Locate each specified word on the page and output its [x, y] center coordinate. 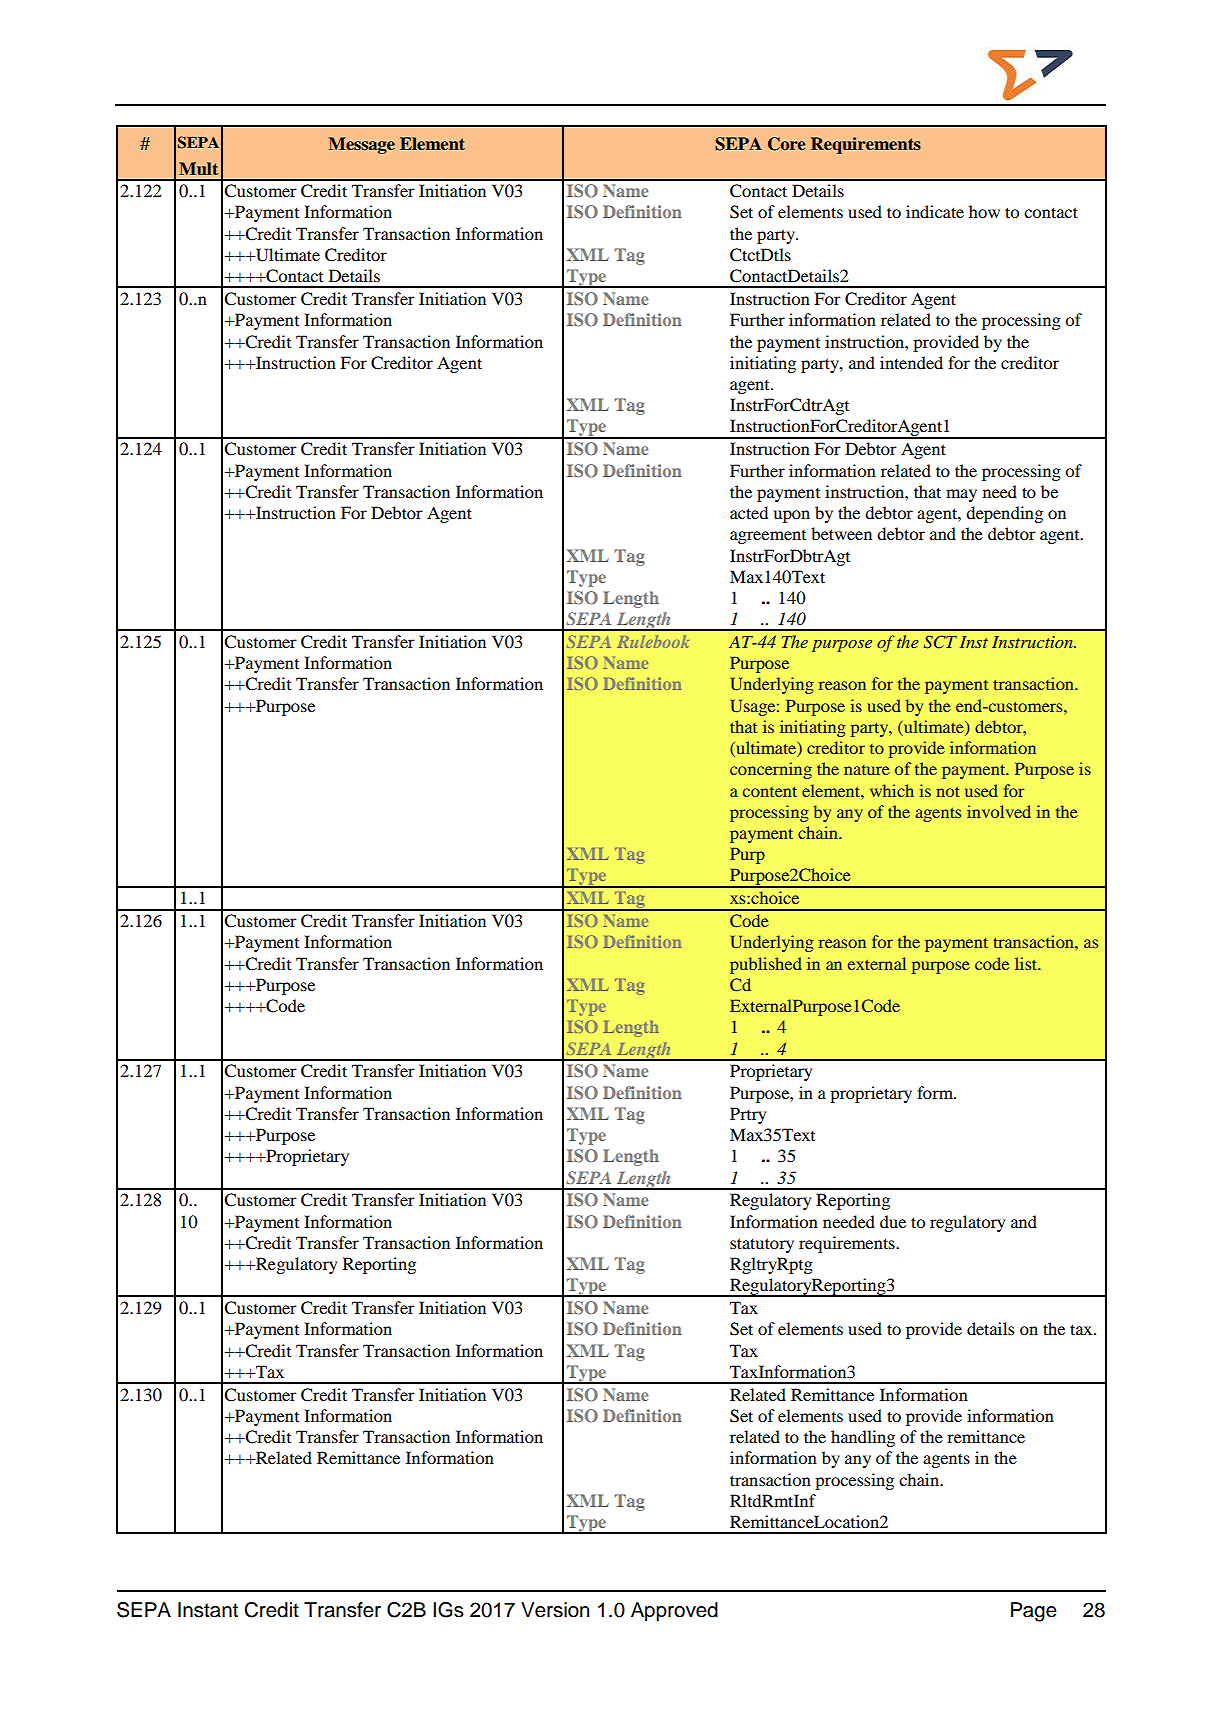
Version [555, 1610]
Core [786, 144]
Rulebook [653, 641]
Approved [674, 1612]
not [948, 792]
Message [361, 145]
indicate [935, 211]
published [766, 965]
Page [1034, 1612]
